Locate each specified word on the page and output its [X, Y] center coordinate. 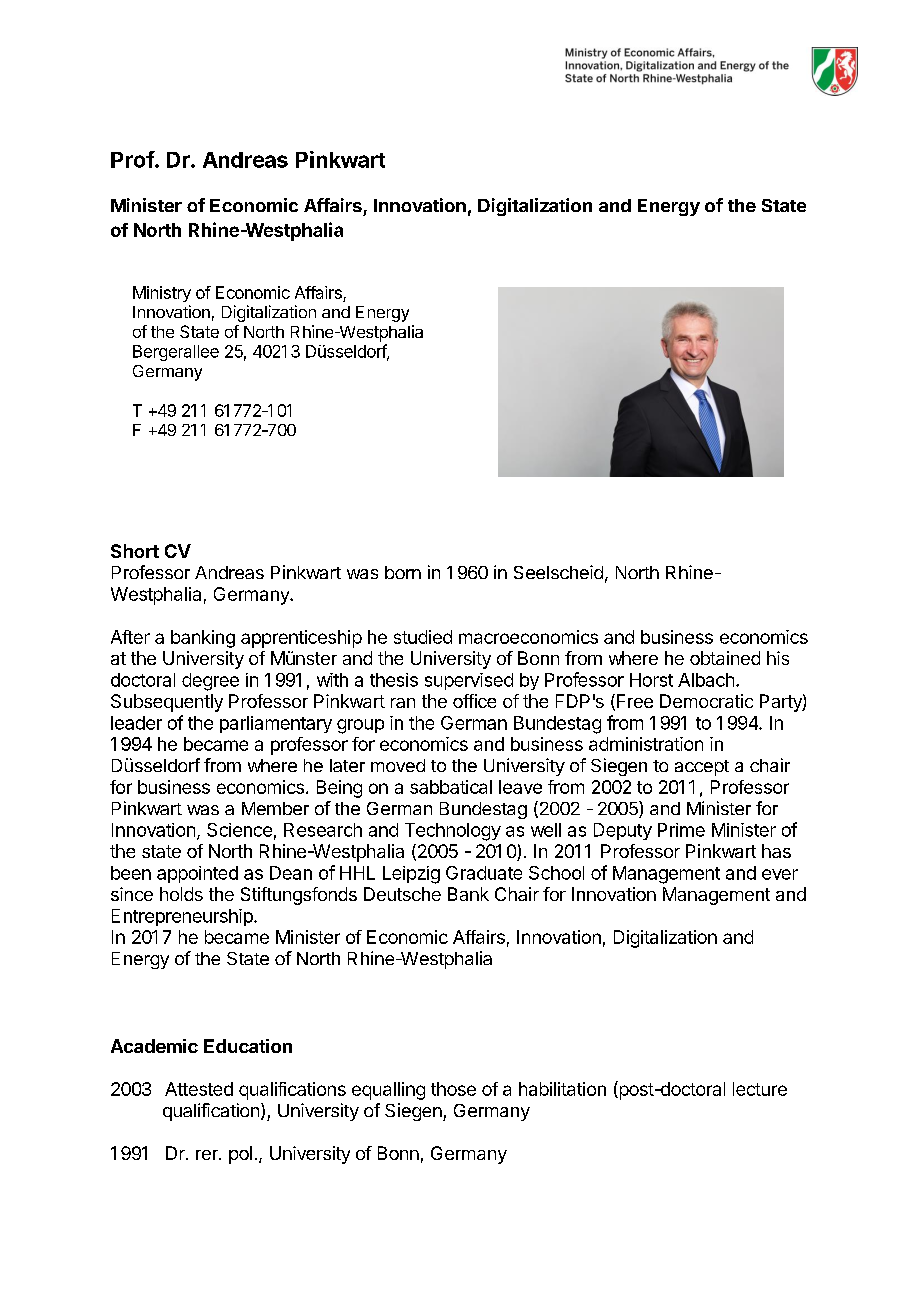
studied [423, 637]
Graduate [484, 873]
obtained [725, 658]
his [778, 658]
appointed [197, 874]
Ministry [162, 294]
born [403, 572]
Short [135, 551]
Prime [681, 830]
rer [208, 1155]
